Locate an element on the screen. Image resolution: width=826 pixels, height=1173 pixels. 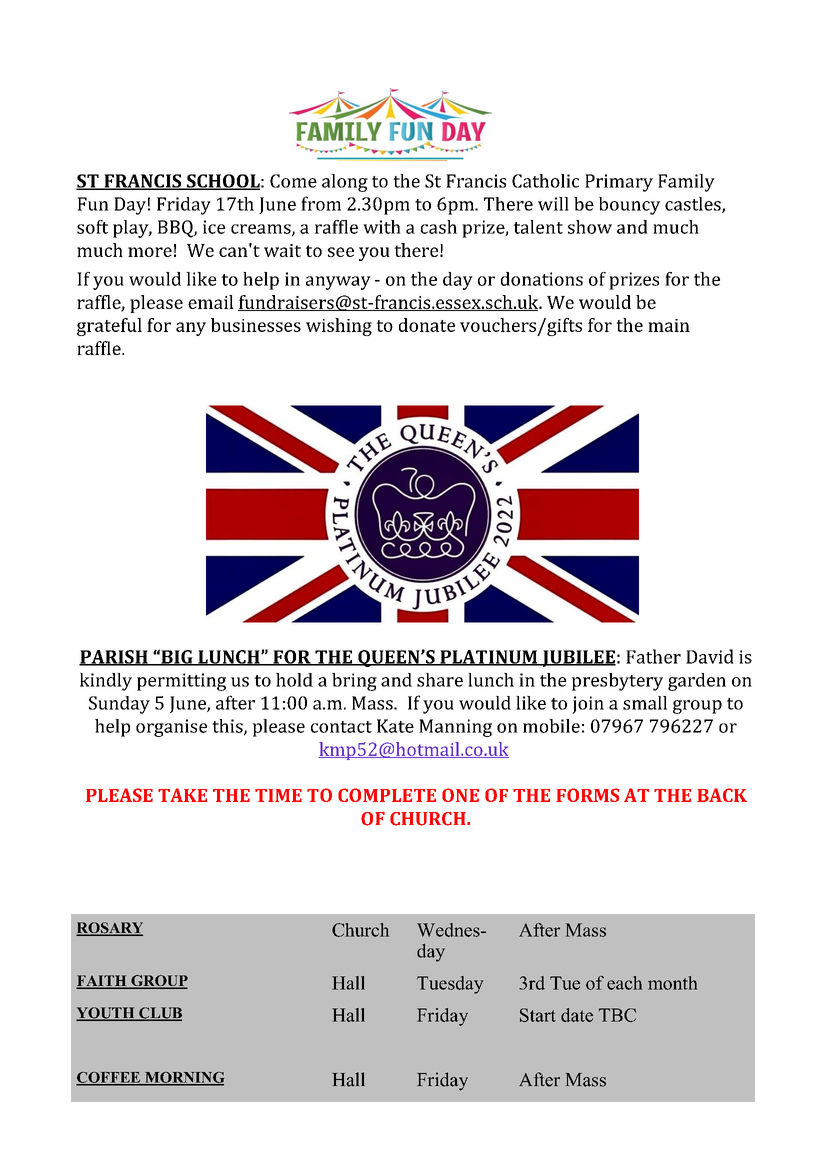
share is located at coordinates (440, 680).
